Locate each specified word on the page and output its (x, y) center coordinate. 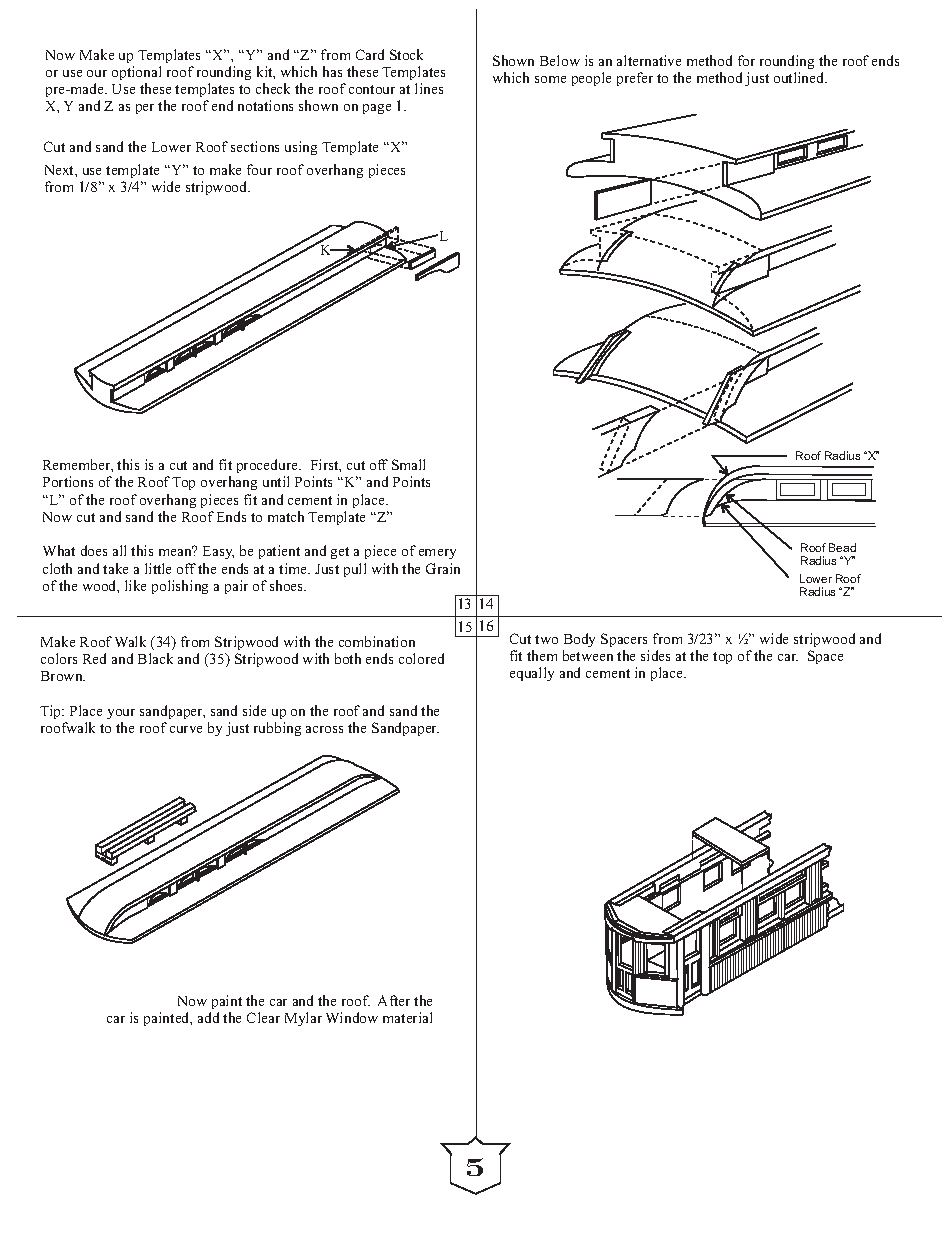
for (746, 60)
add (208, 1017)
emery (437, 554)
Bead (842, 547)
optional (136, 73)
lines (429, 88)
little (158, 568)
